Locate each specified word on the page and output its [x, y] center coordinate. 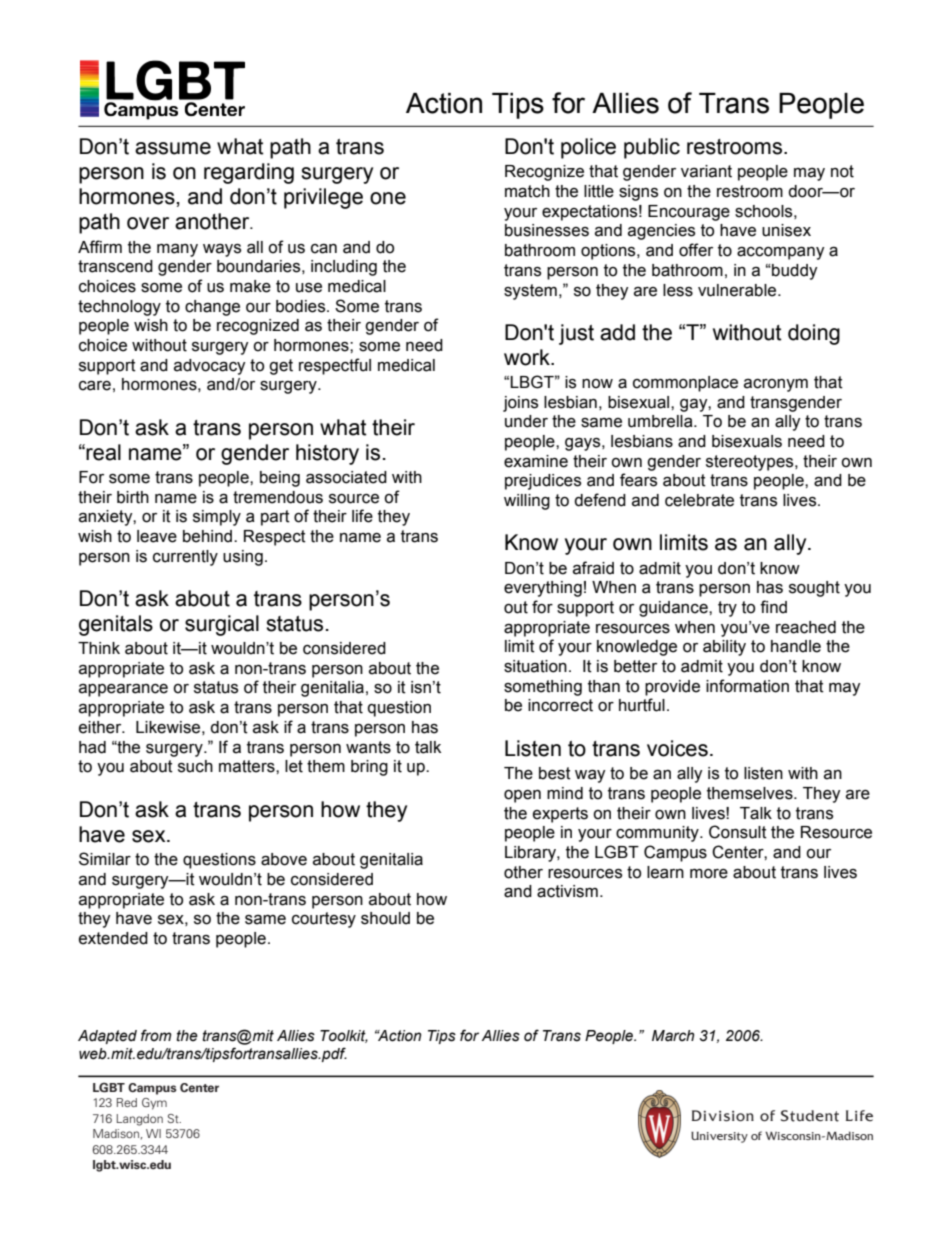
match [527, 191]
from [156, 1035]
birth [133, 497]
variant [706, 171]
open [522, 796]
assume [173, 148]
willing [527, 502]
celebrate [699, 500]
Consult [738, 832]
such [195, 766]
